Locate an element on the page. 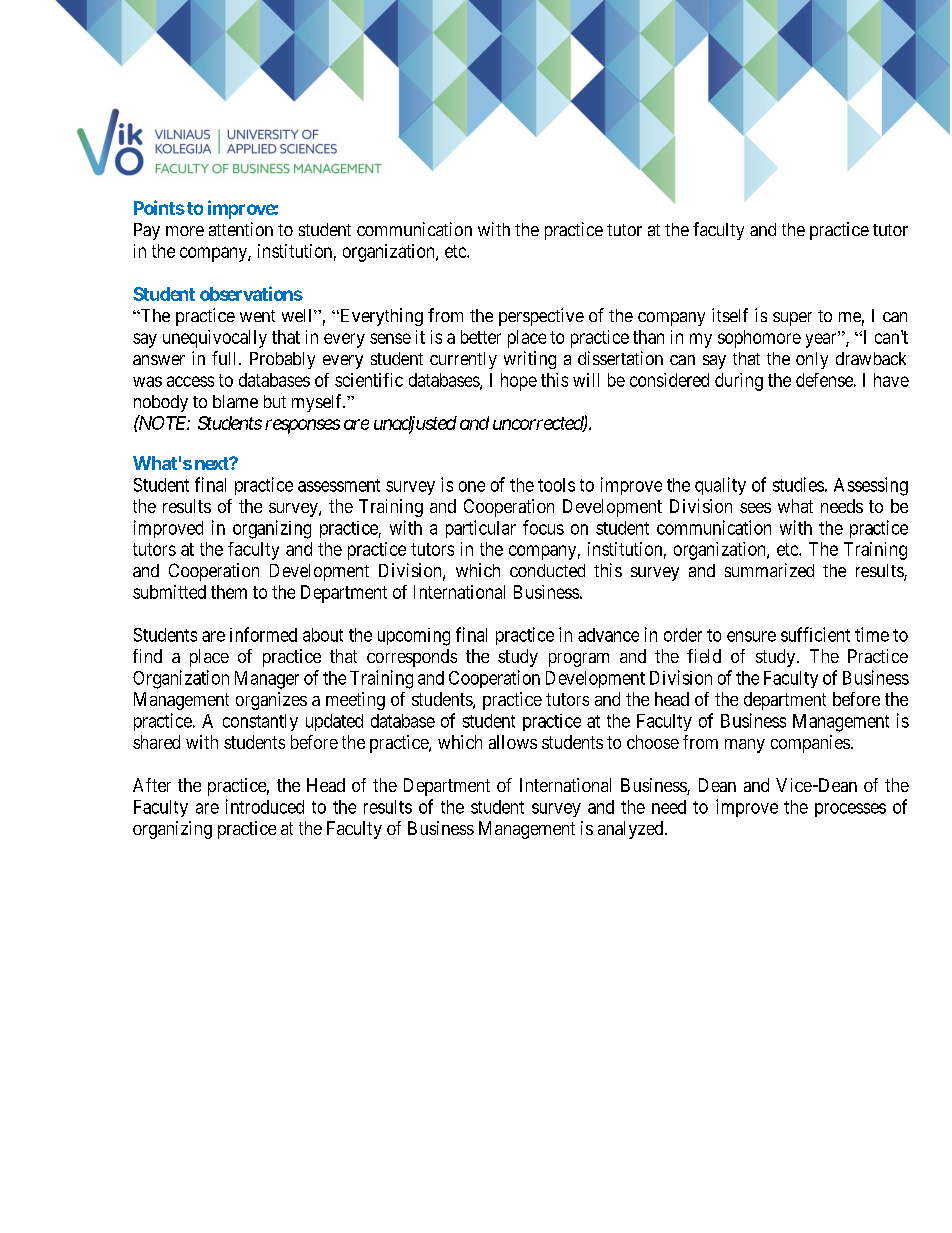 This document has height=1233, width=952. sufficient is located at coordinates (815, 634).
